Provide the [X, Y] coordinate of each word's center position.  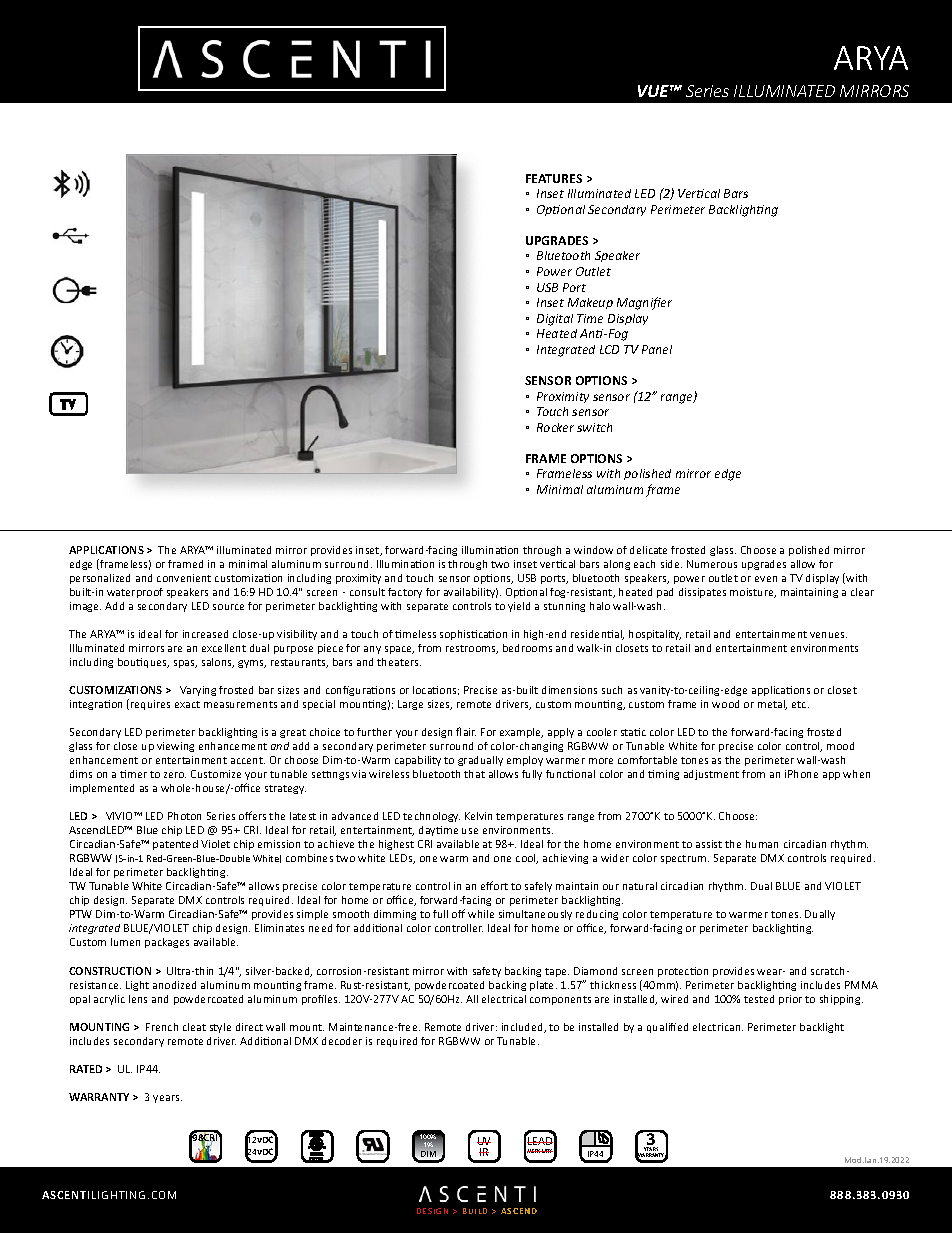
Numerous [712, 564]
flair [466, 731]
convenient [184, 578]
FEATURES [554, 178]
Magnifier [644, 303]
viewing [175, 747]
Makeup [590, 303]
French [162, 1027]
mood [840, 746]
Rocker [555, 427]
